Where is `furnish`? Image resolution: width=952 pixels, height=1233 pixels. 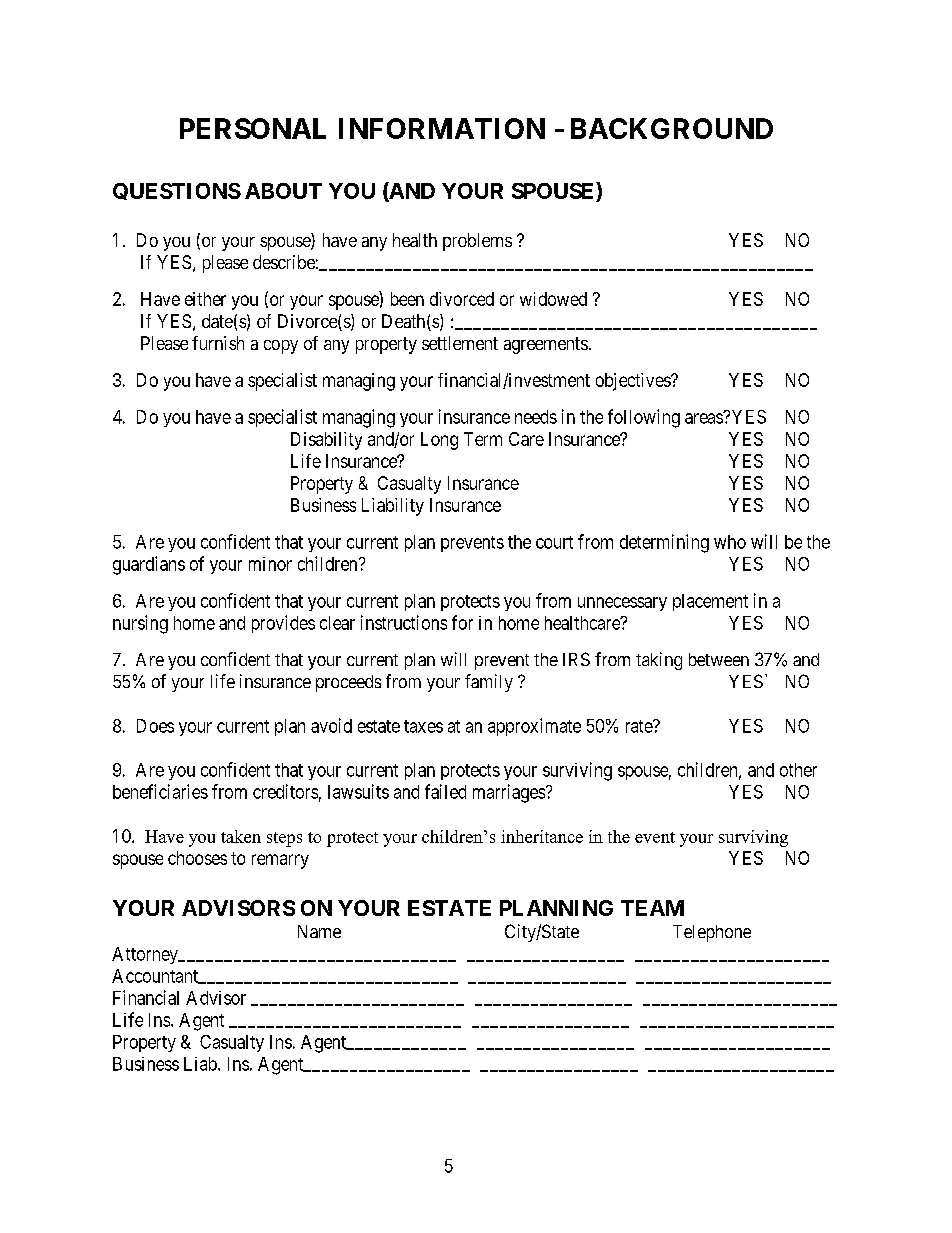 furnish is located at coordinates (218, 343).
